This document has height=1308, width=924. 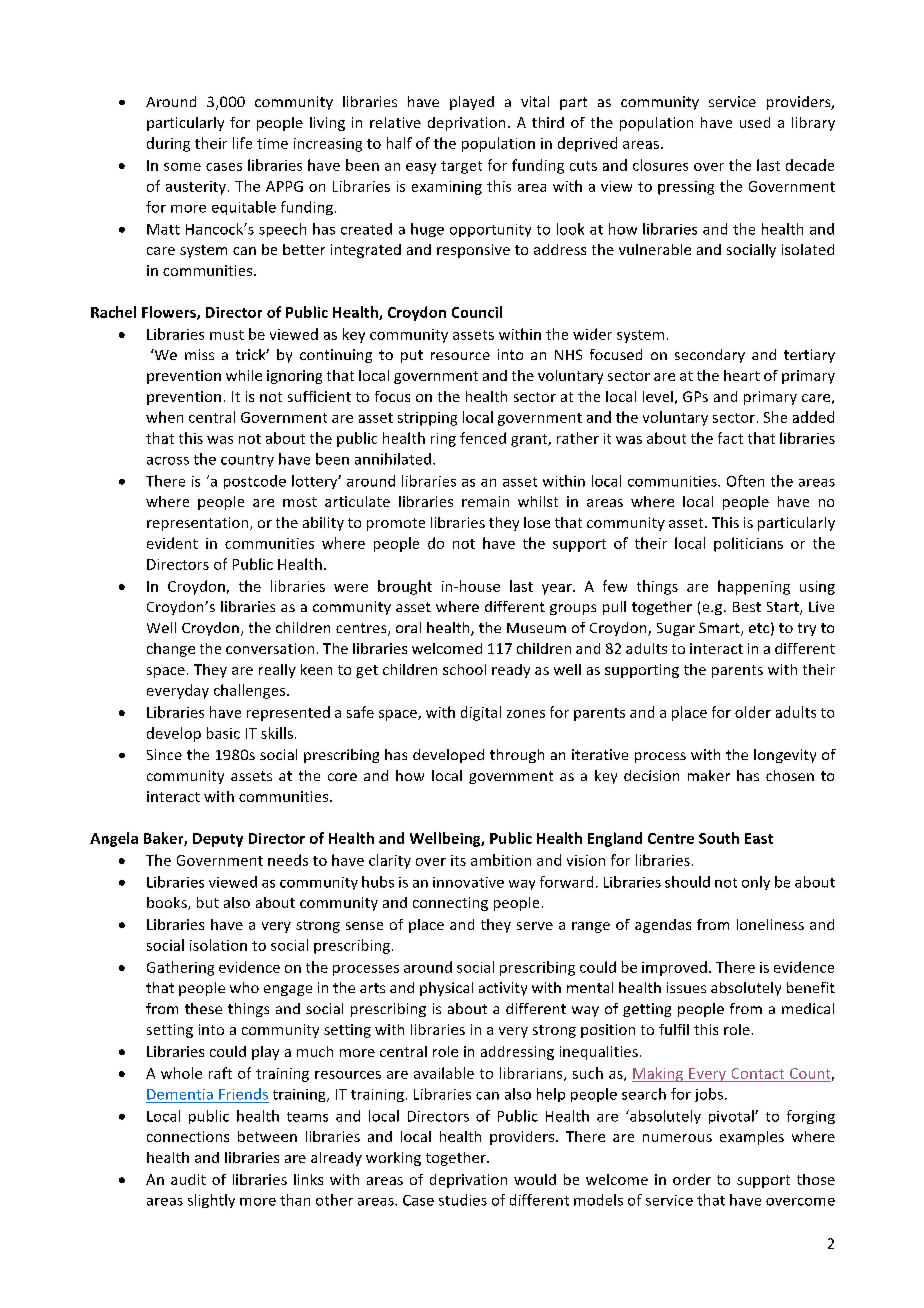 What do you see at coordinates (813, 124) in the document?
I see `library` at bounding box center [813, 124].
